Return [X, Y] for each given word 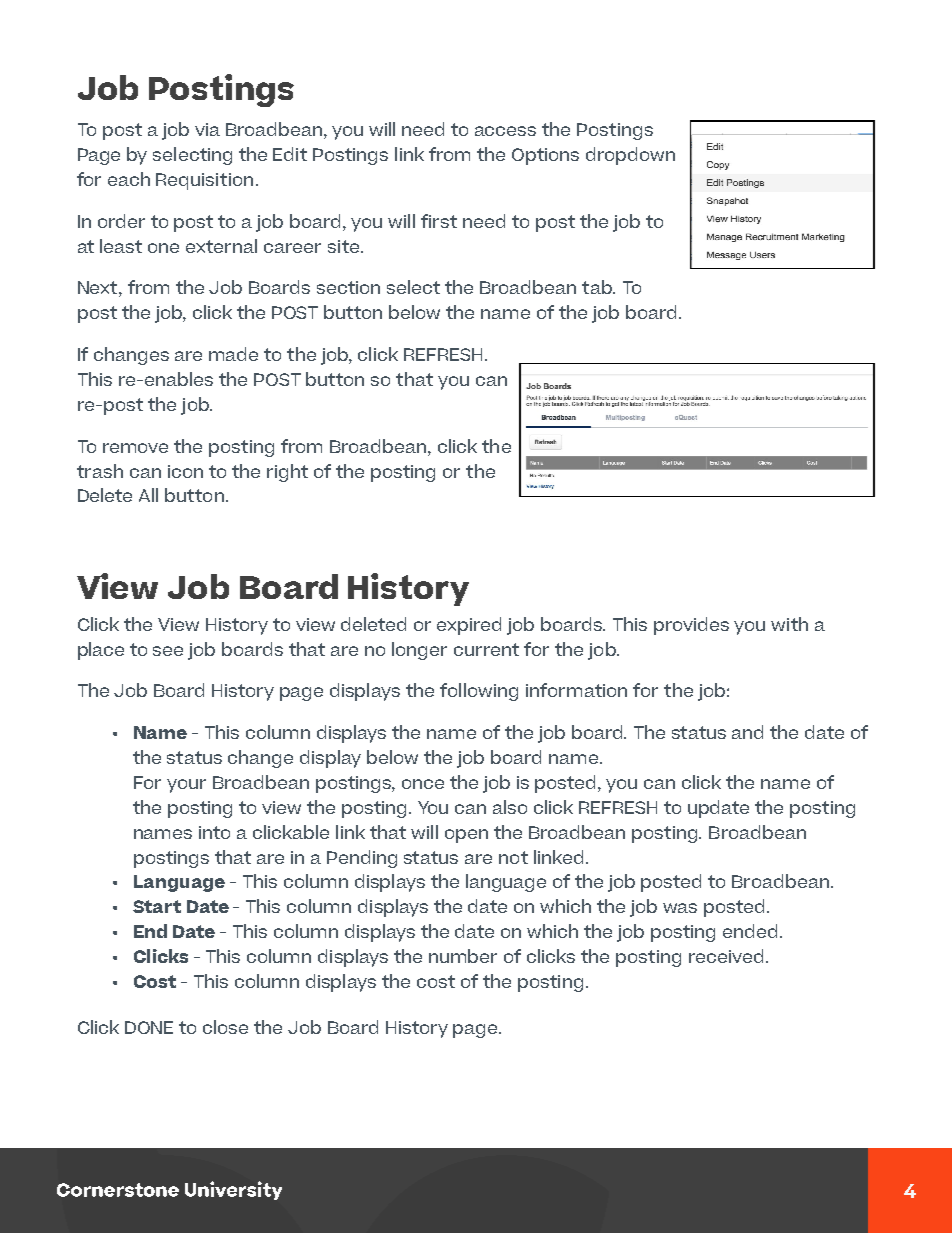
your [186, 786]
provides [691, 626]
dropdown [630, 156]
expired [469, 626]
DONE [149, 1027]
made [233, 354]
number [463, 956]
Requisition [204, 181]
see [168, 651]
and [747, 732]
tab [598, 287]
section [348, 287]
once [423, 784]
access [505, 131]
